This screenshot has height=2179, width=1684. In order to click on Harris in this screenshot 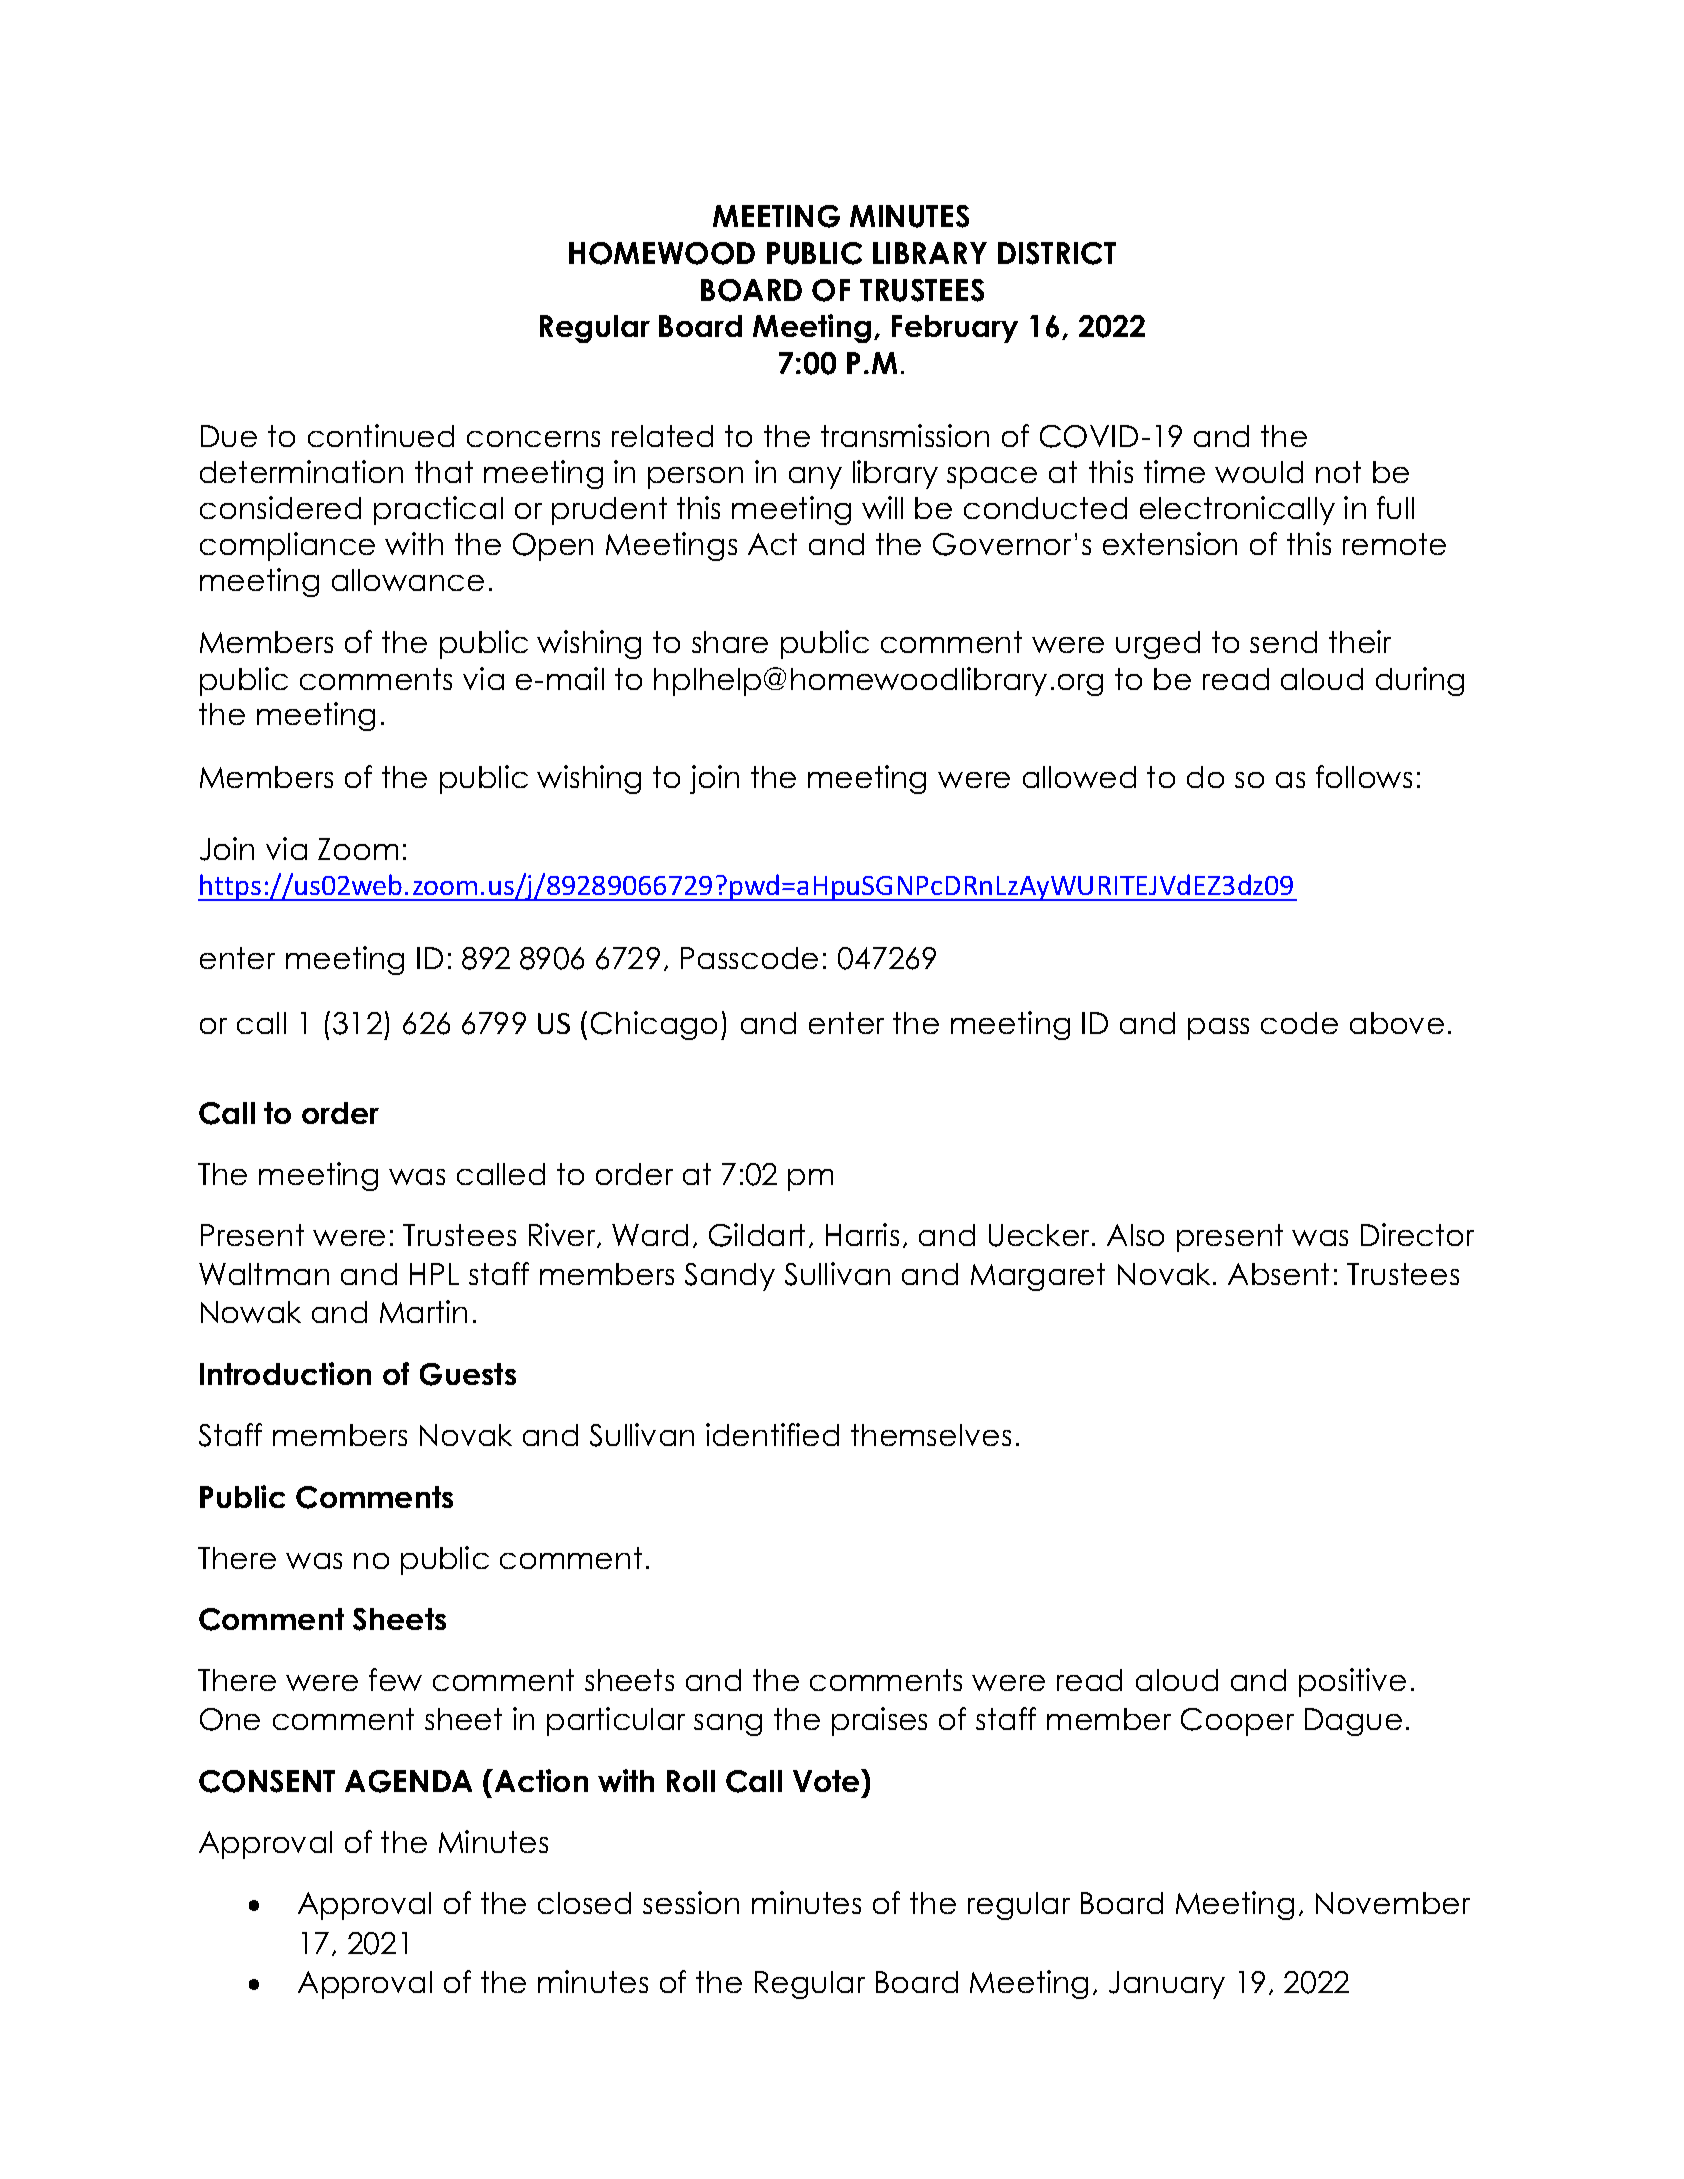, I will do `click(862, 1234)`.
